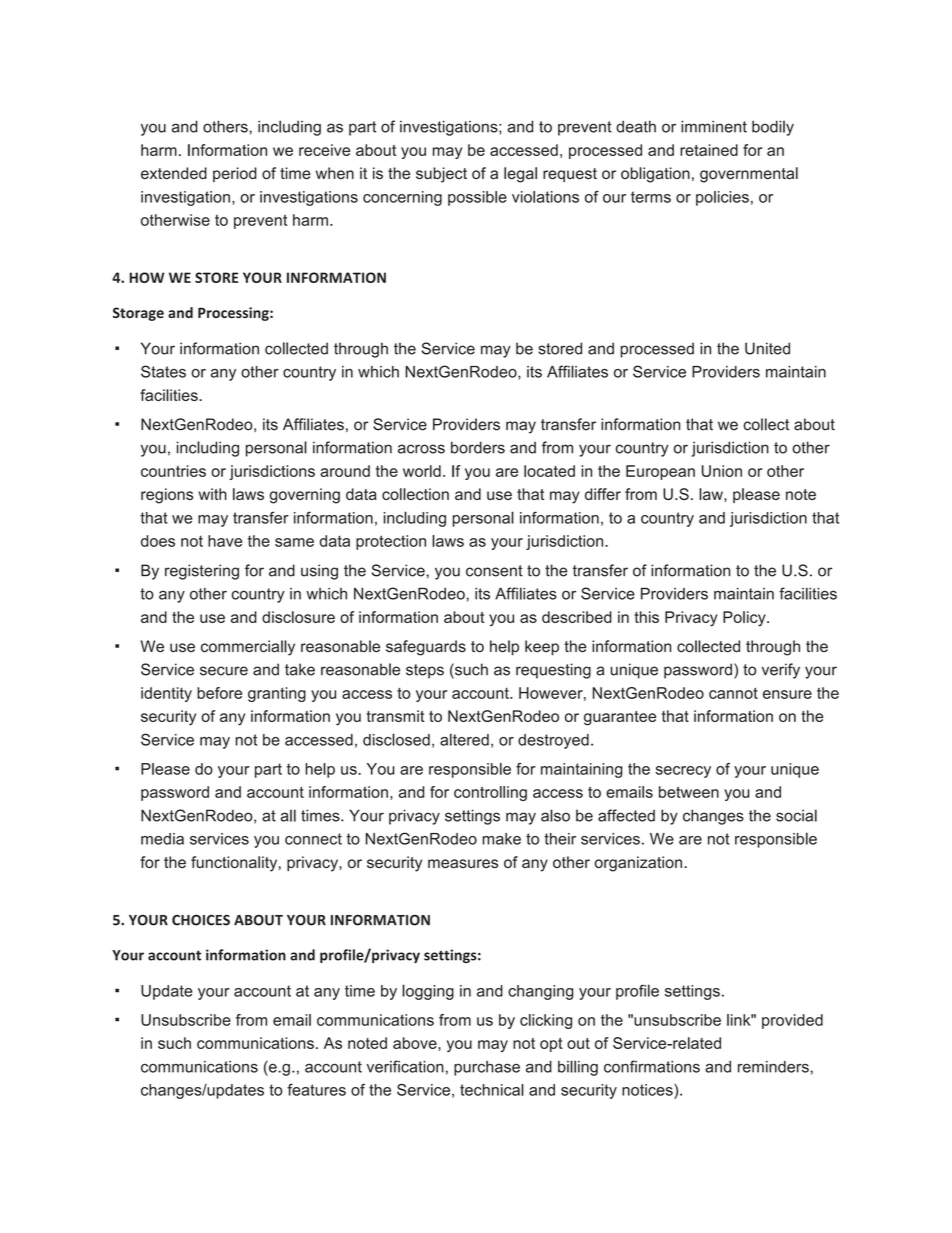 The height and width of the image is (1233, 952). Describe the element at coordinates (709, 150) in the image. I see `retained` at that location.
